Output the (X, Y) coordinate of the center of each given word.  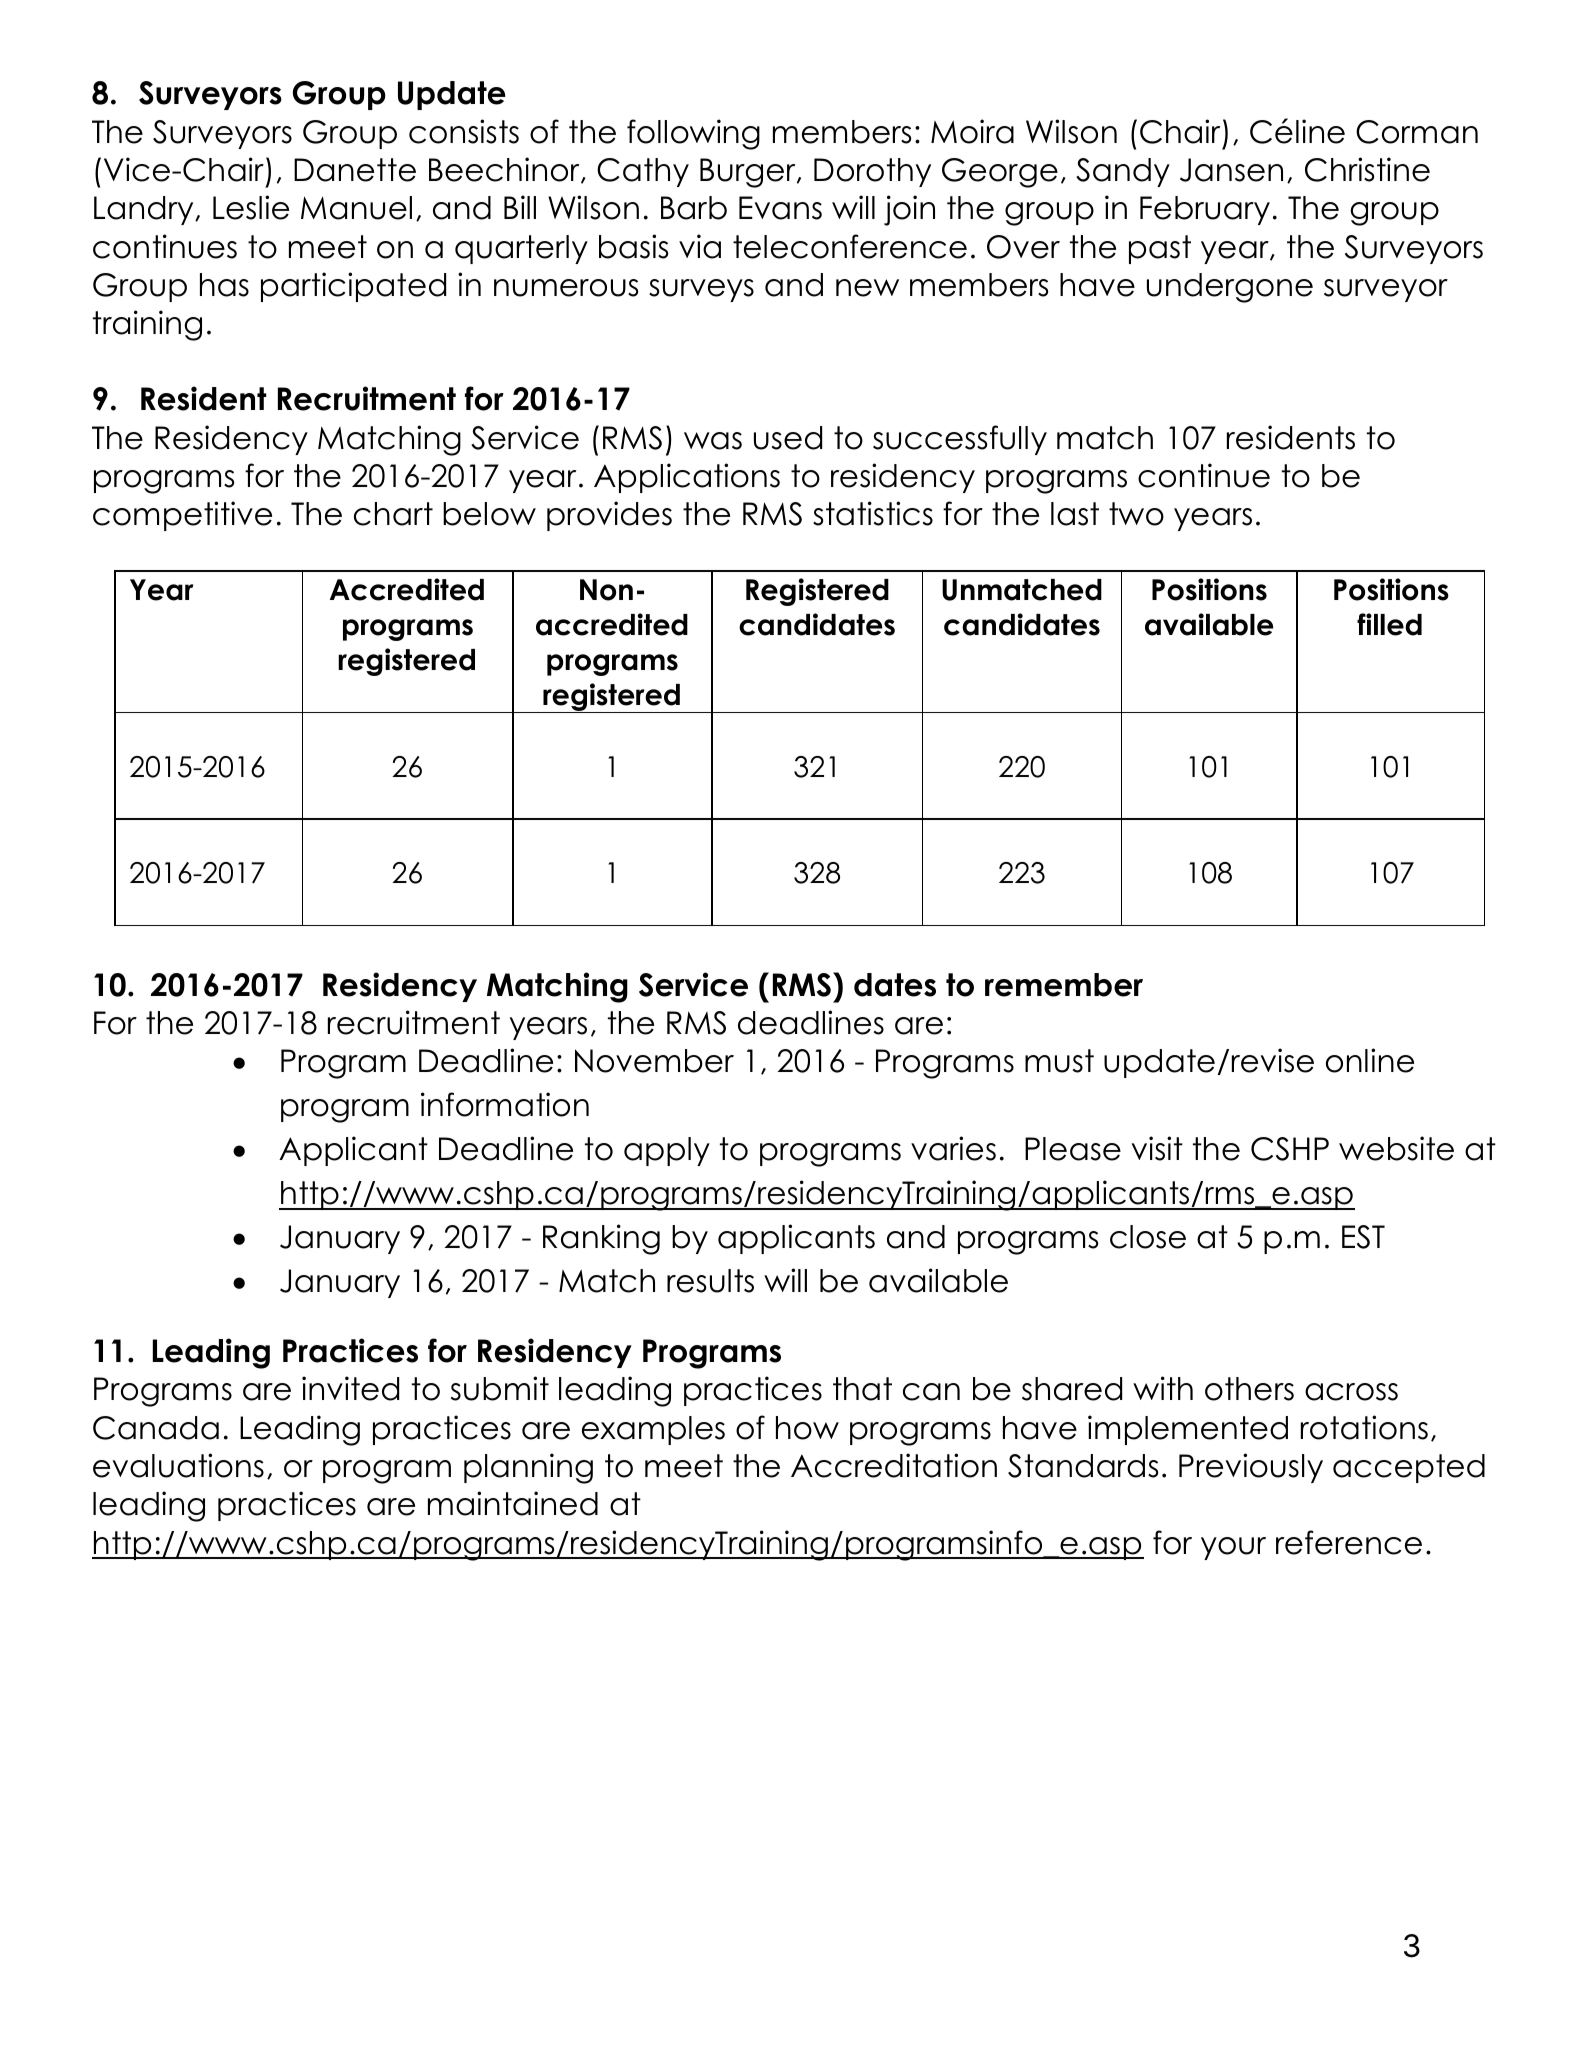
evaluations (178, 1465)
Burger (749, 173)
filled (1389, 624)
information (505, 1104)
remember (1064, 985)
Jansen (1231, 170)
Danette (355, 170)
